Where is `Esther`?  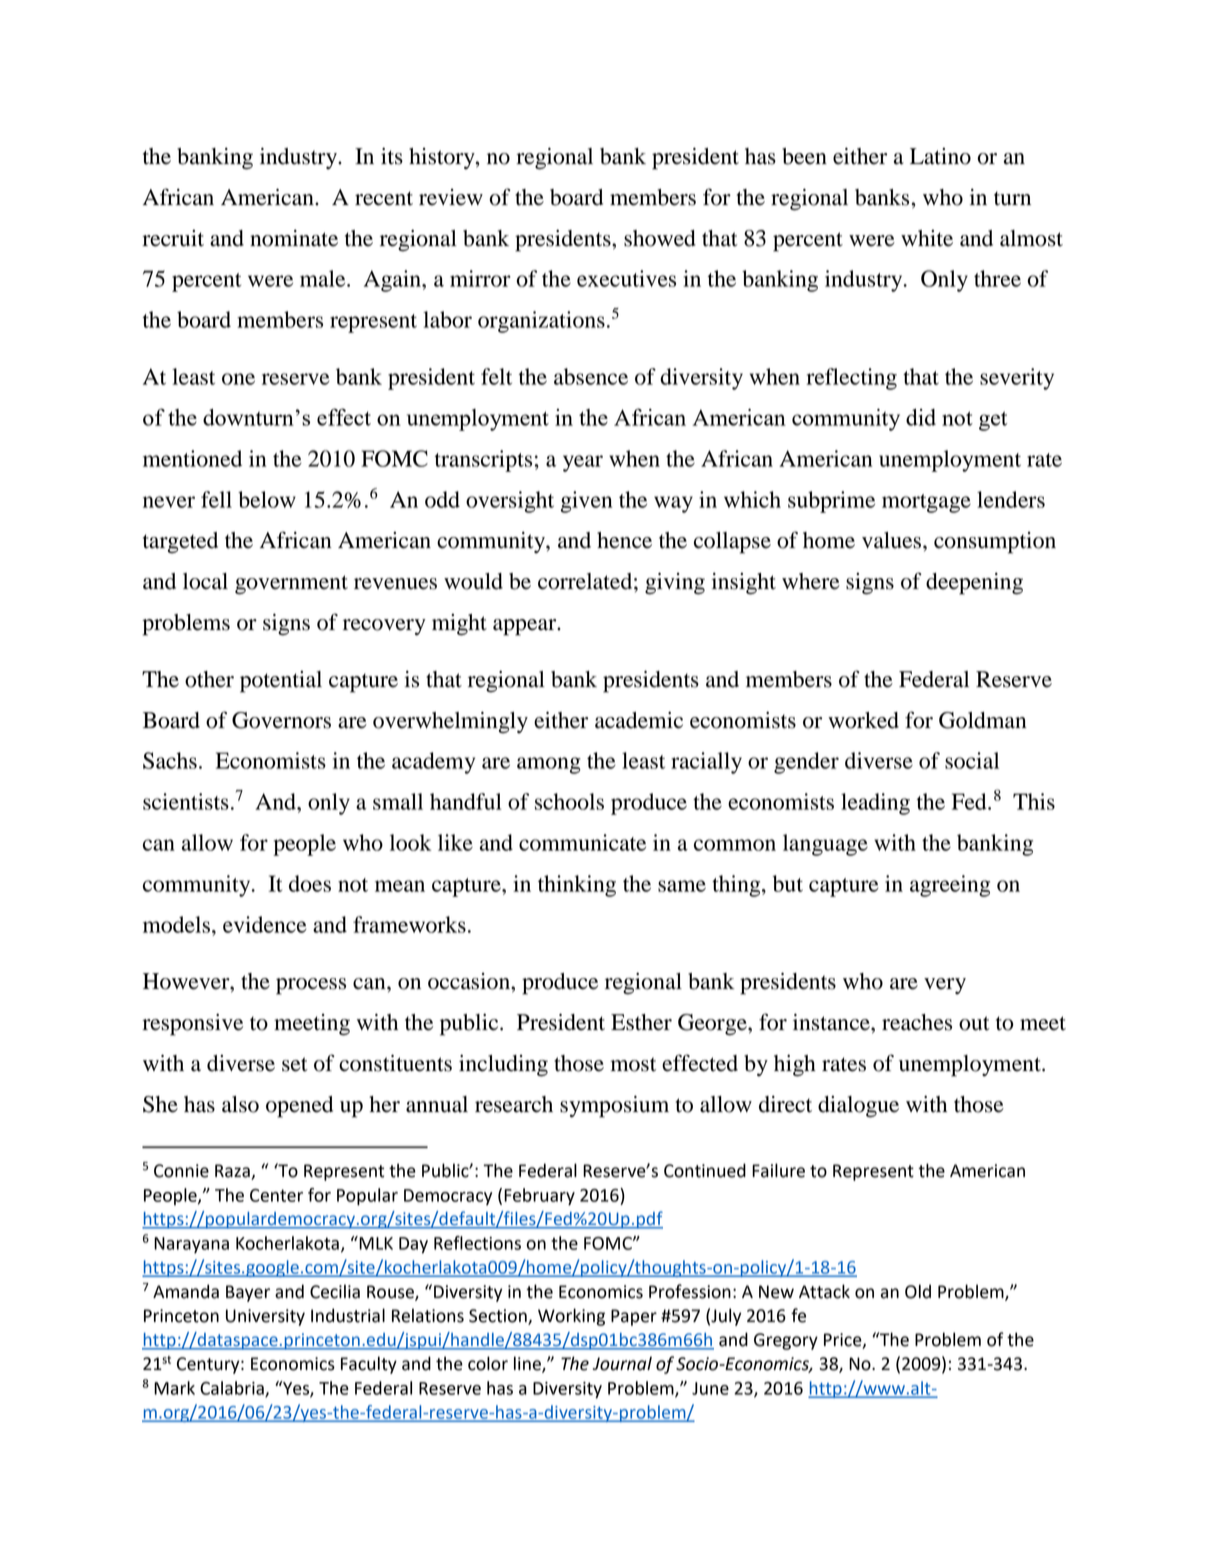
Esther is located at coordinates (641, 1022).
